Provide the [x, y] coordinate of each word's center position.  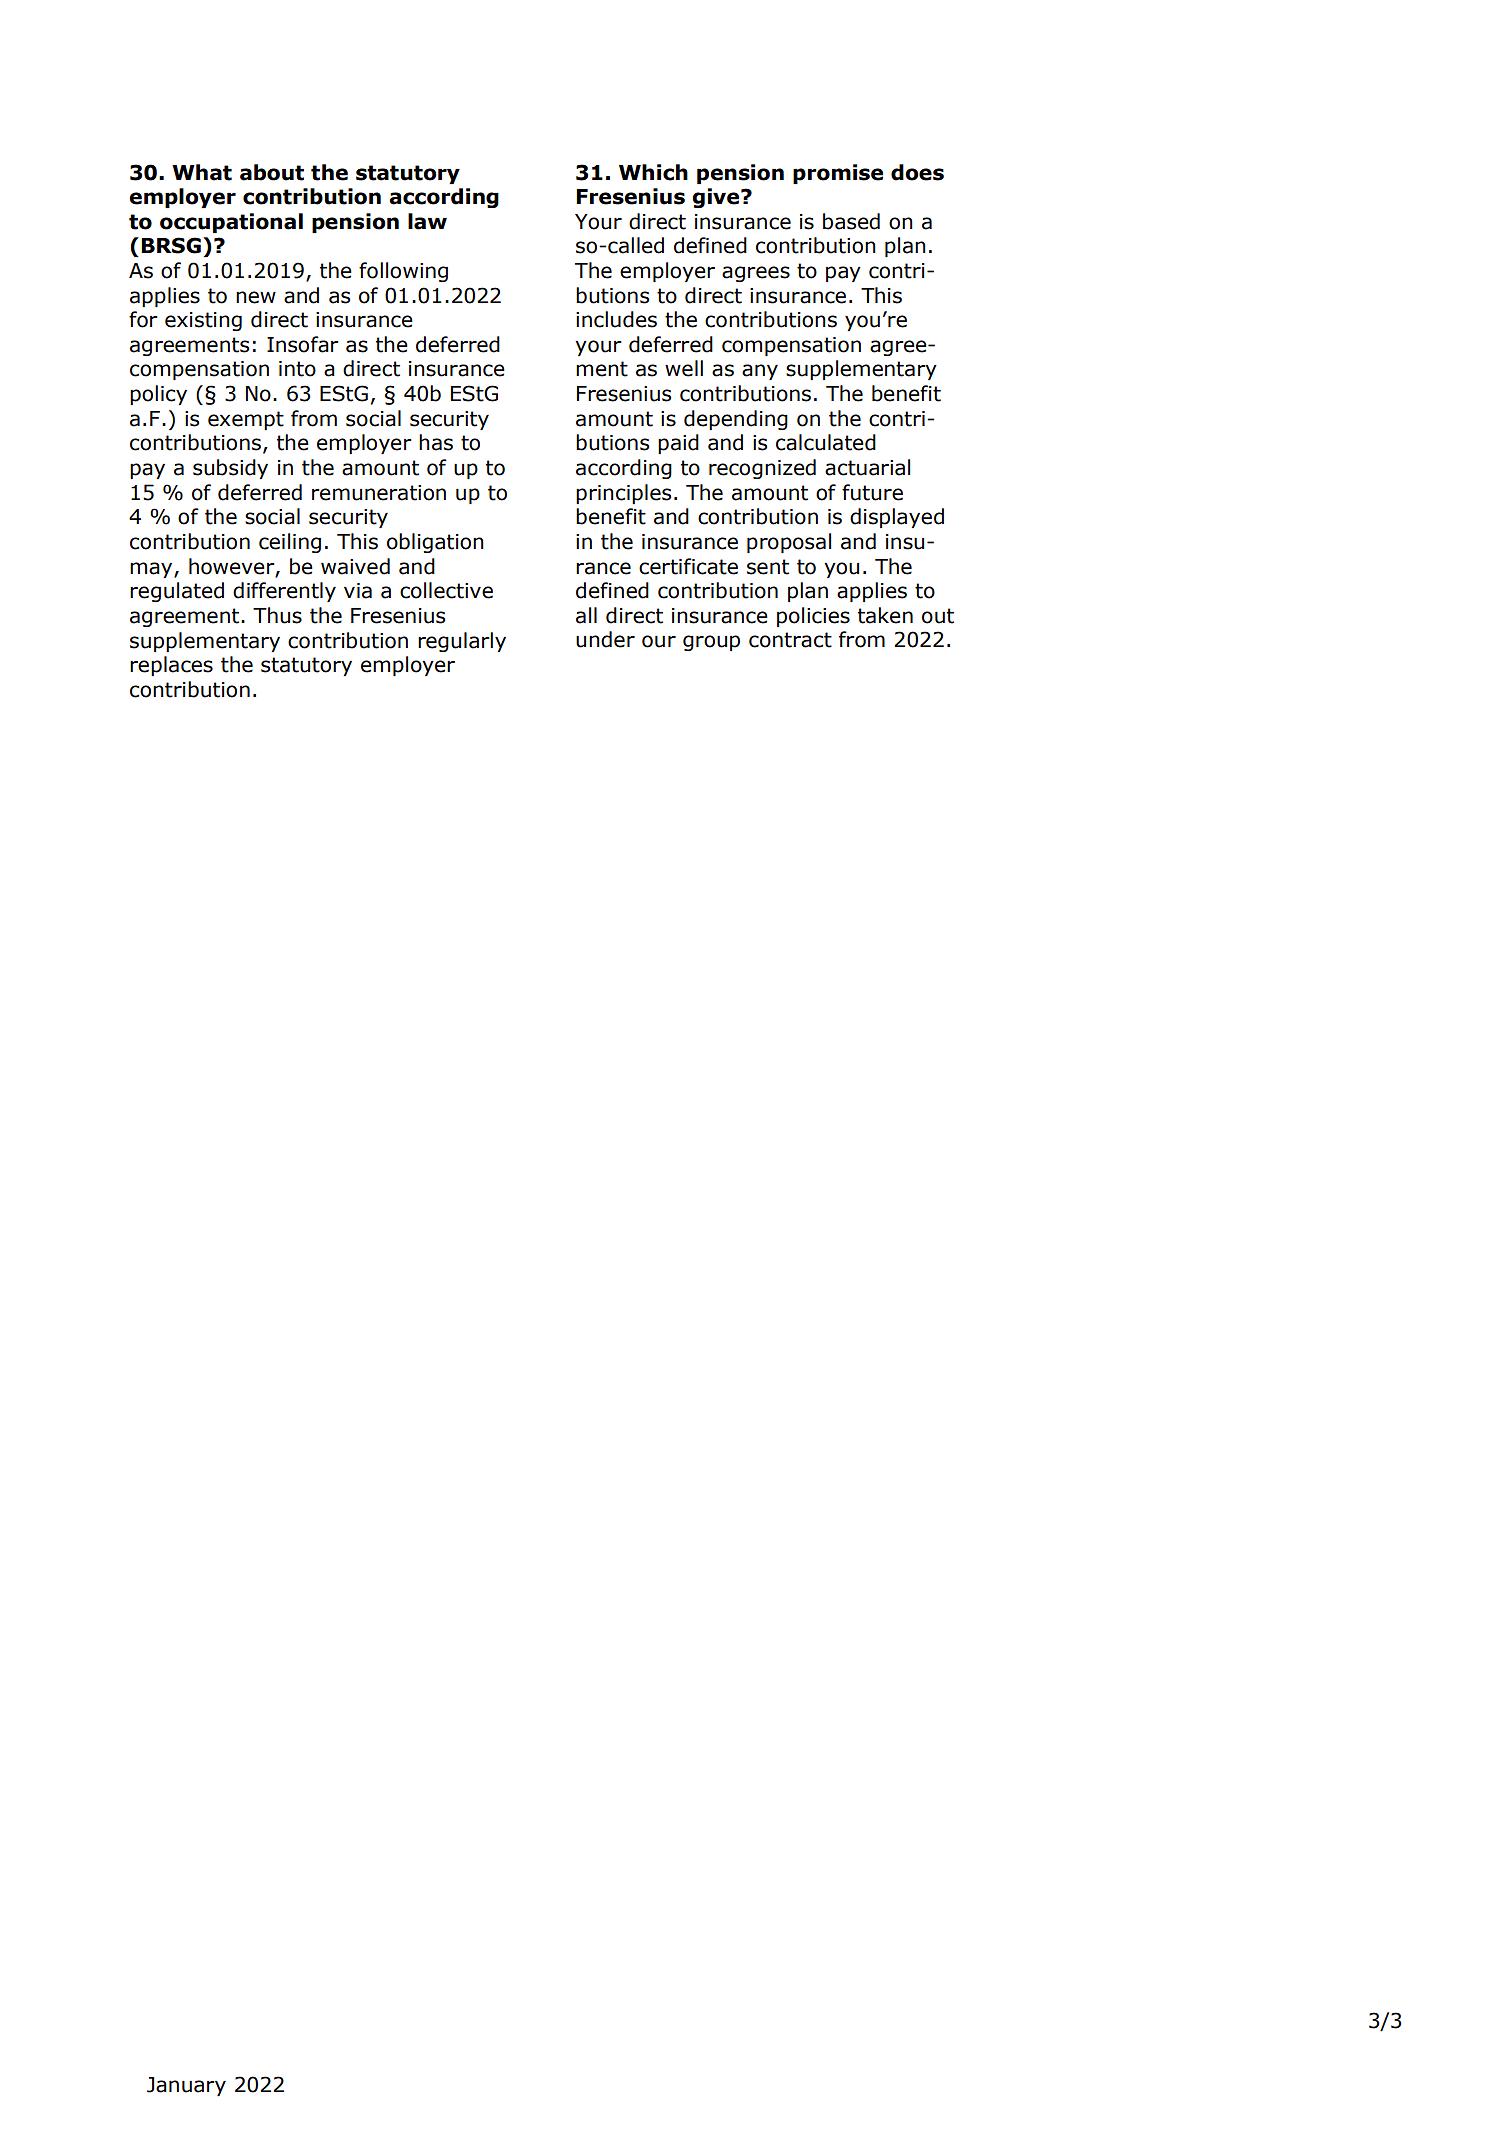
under [605, 639]
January [186, 2086]
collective [446, 590]
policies [813, 617]
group [711, 643]
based [851, 221]
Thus [277, 615]
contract [790, 640]
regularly [462, 642]
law [427, 221]
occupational [231, 223]
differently [284, 592]
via [358, 591]
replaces [171, 666]
